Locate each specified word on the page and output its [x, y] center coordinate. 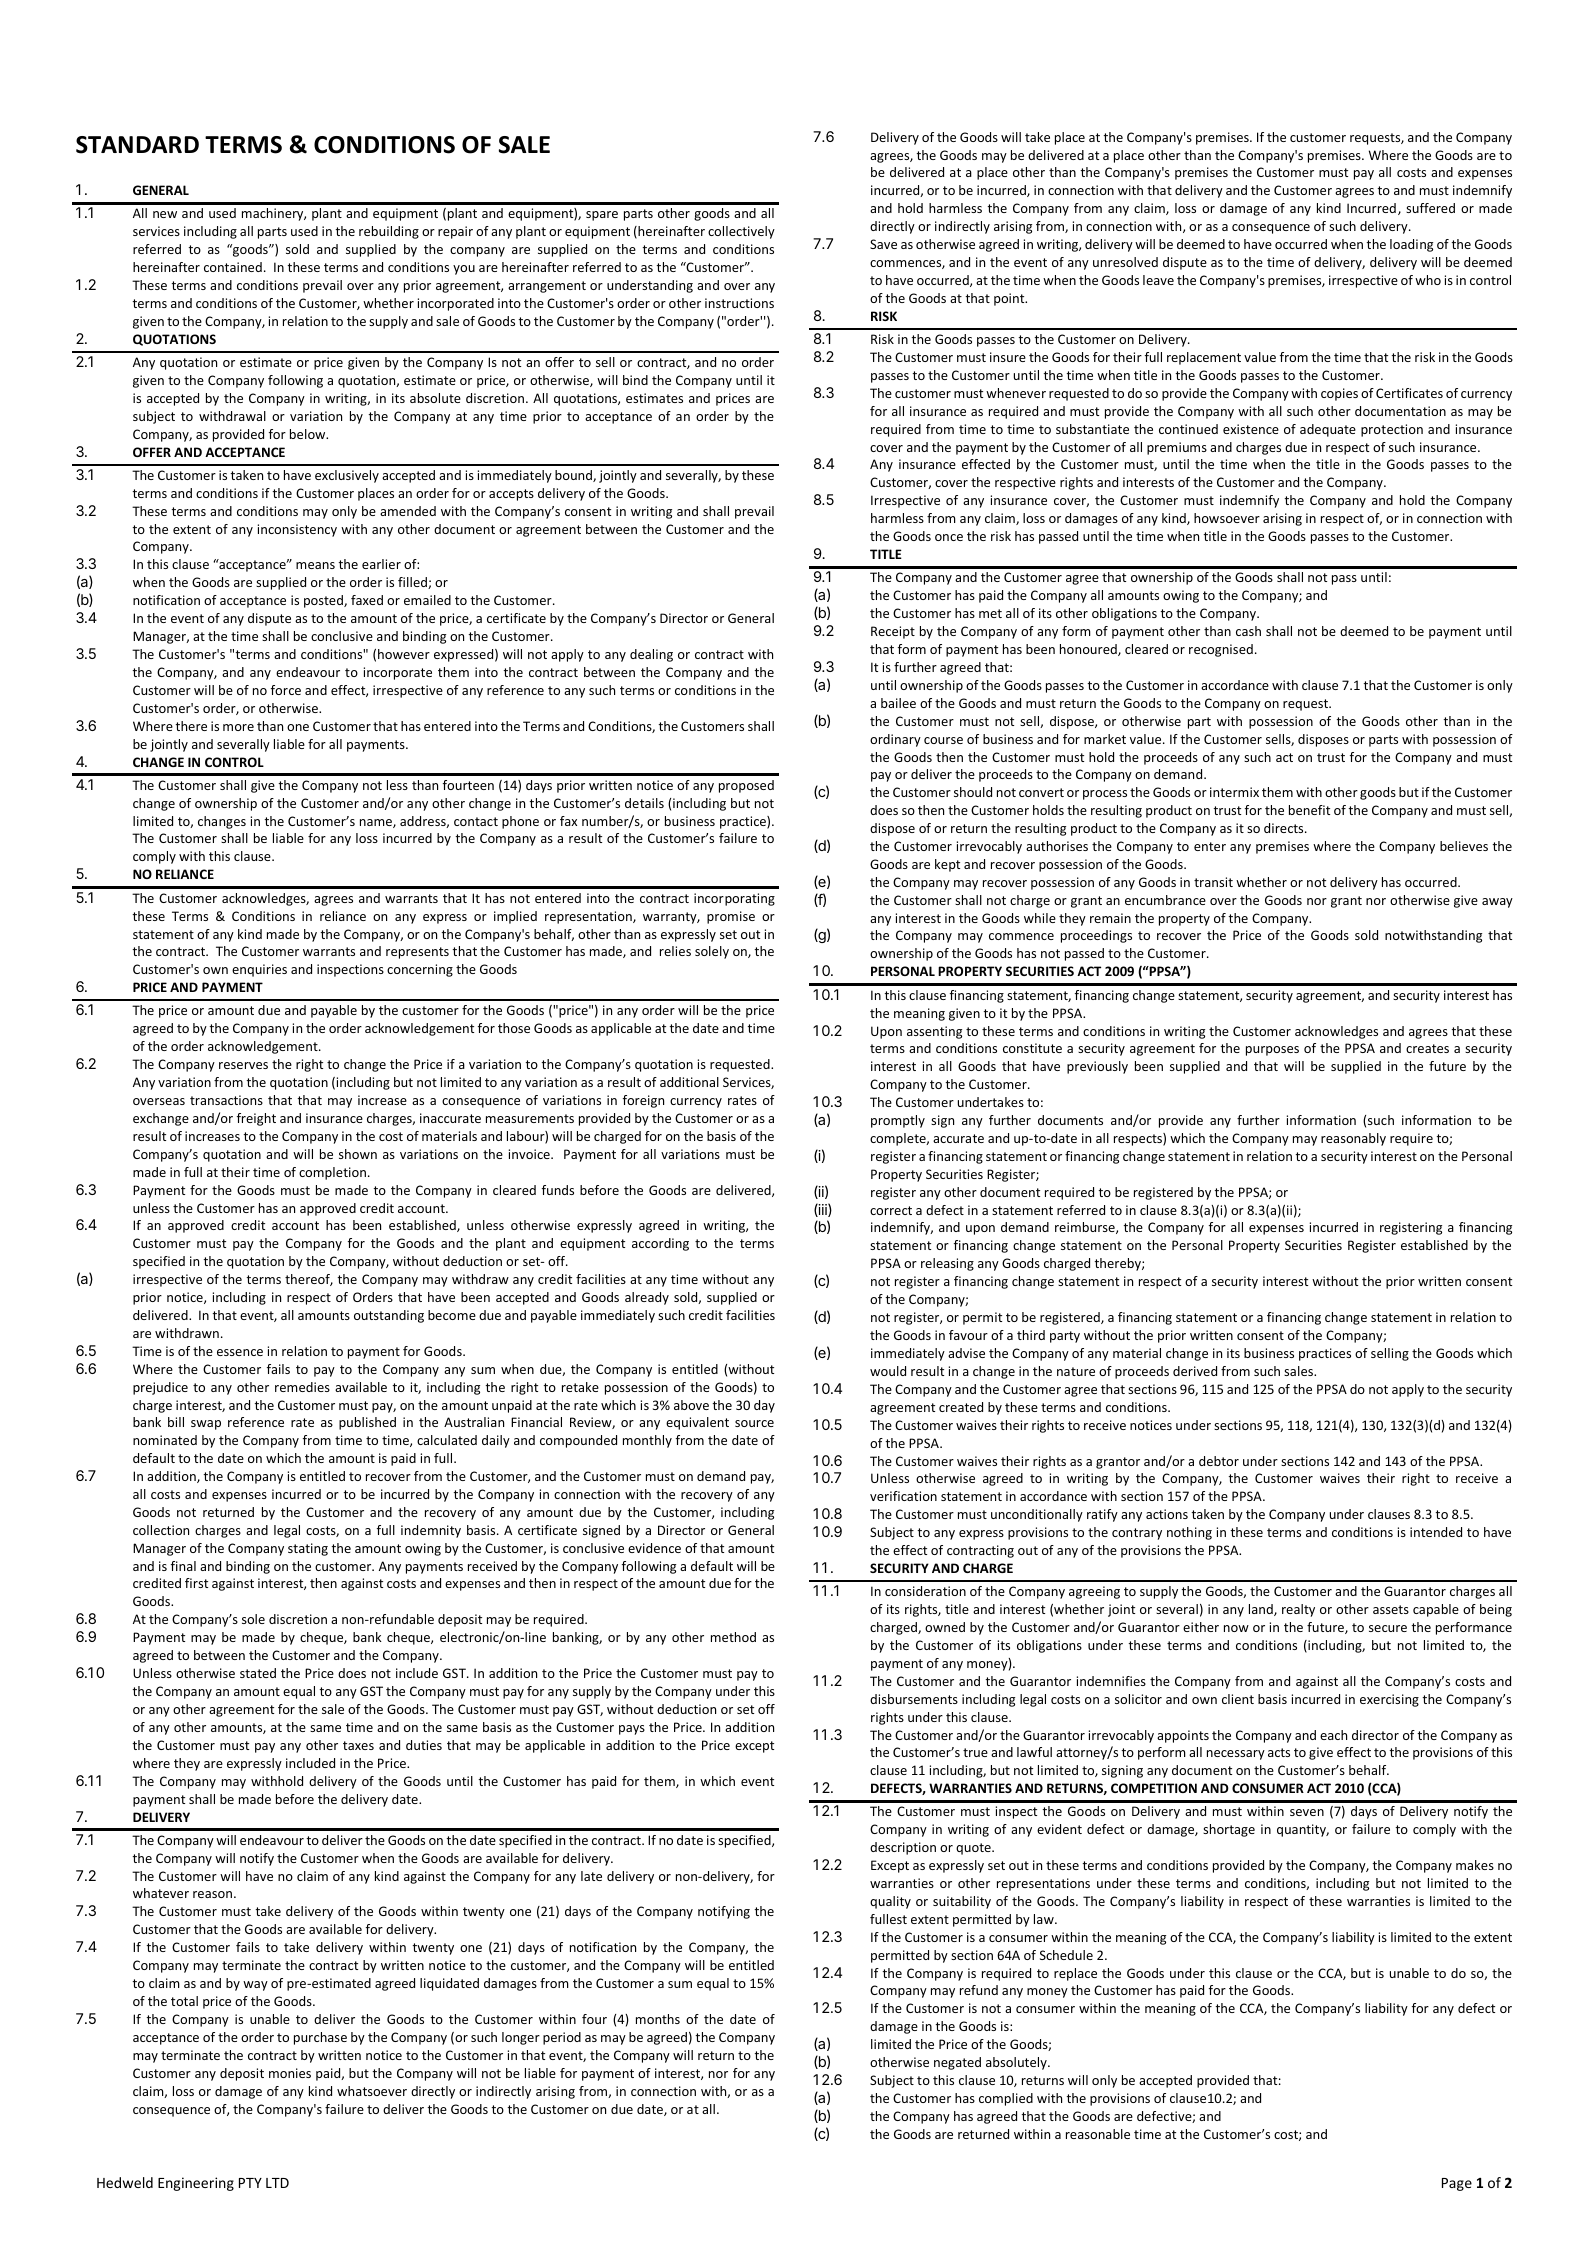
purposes [1272, 1051]
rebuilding [389, 232]
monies [290, 2073]
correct [891, 1210]
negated [957, 2063]
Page [1457, 2184]
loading [1411, 245]
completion [332, 1173]
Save [883, 244]
